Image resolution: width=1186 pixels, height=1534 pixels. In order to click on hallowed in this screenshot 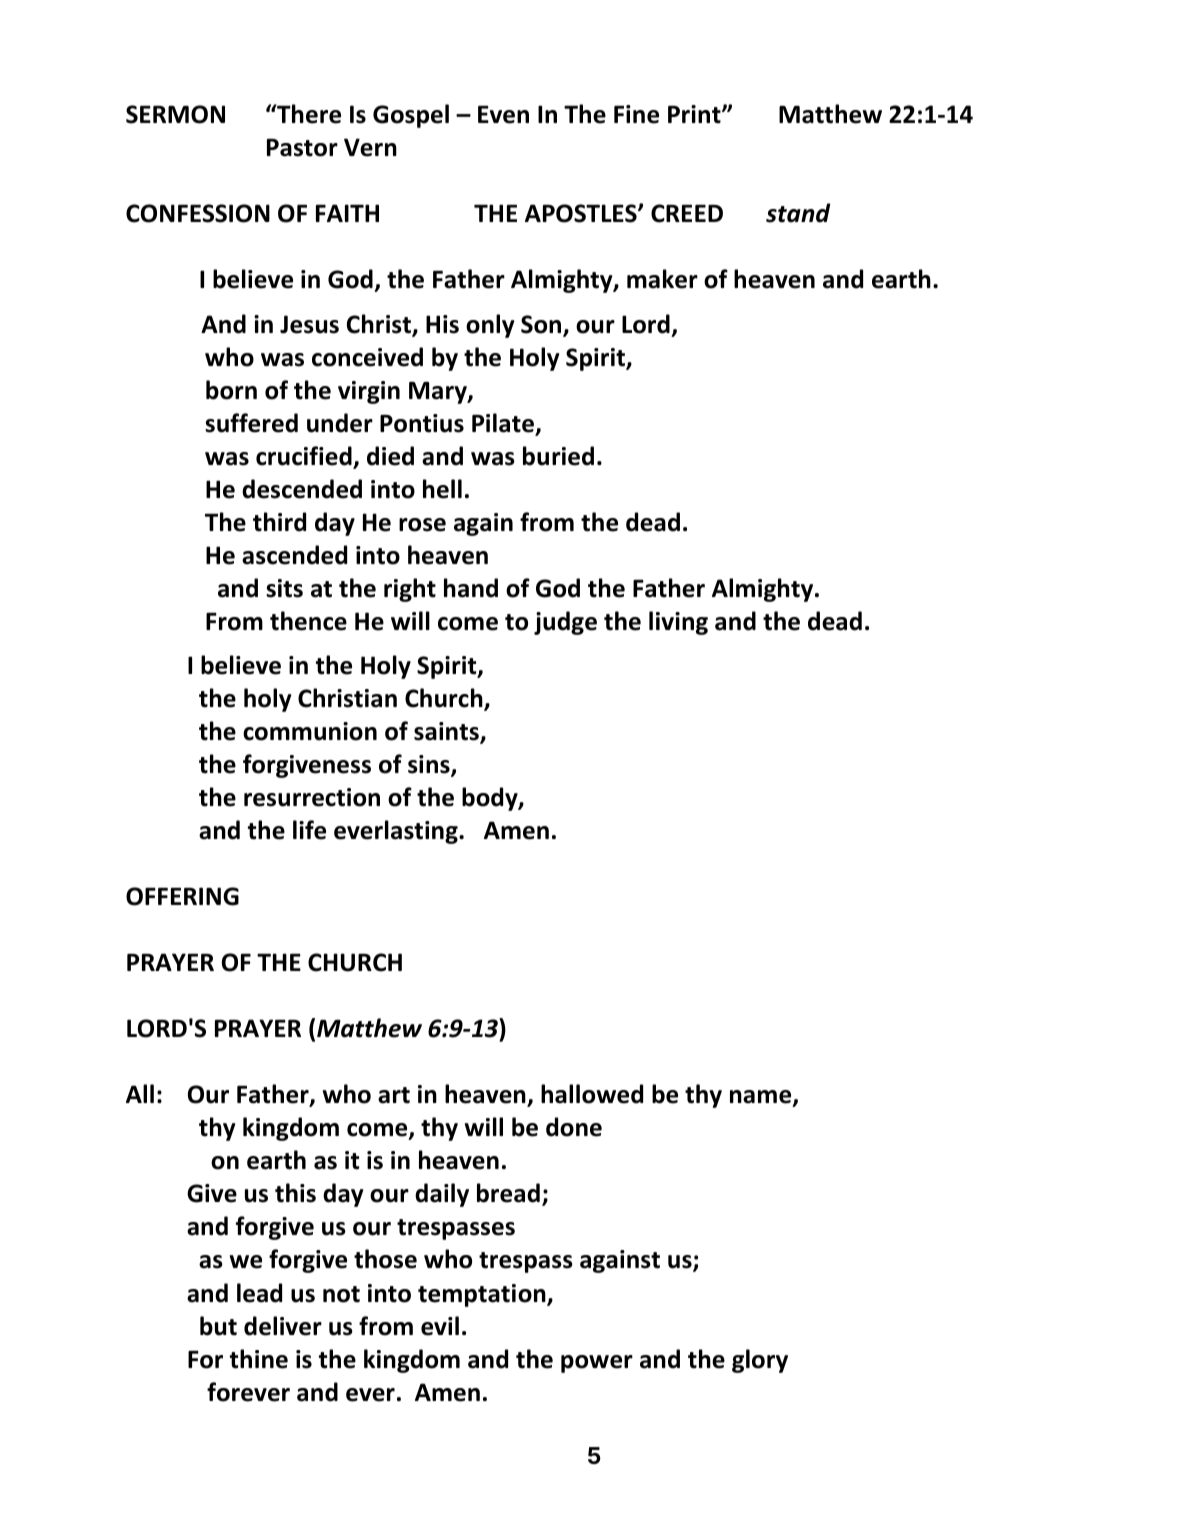, I will do `click(592, 1094)`.
